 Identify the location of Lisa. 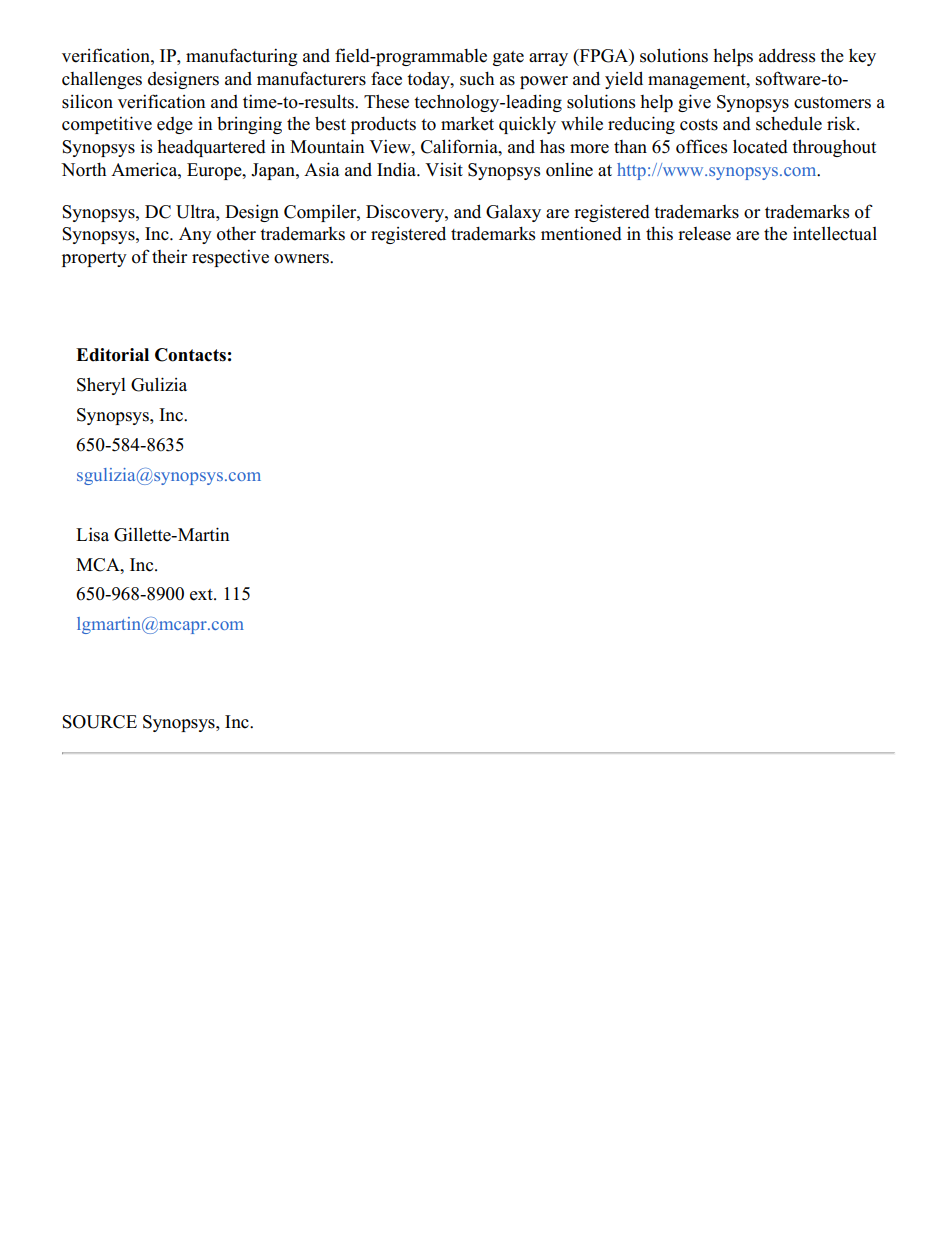
(92, 534).
